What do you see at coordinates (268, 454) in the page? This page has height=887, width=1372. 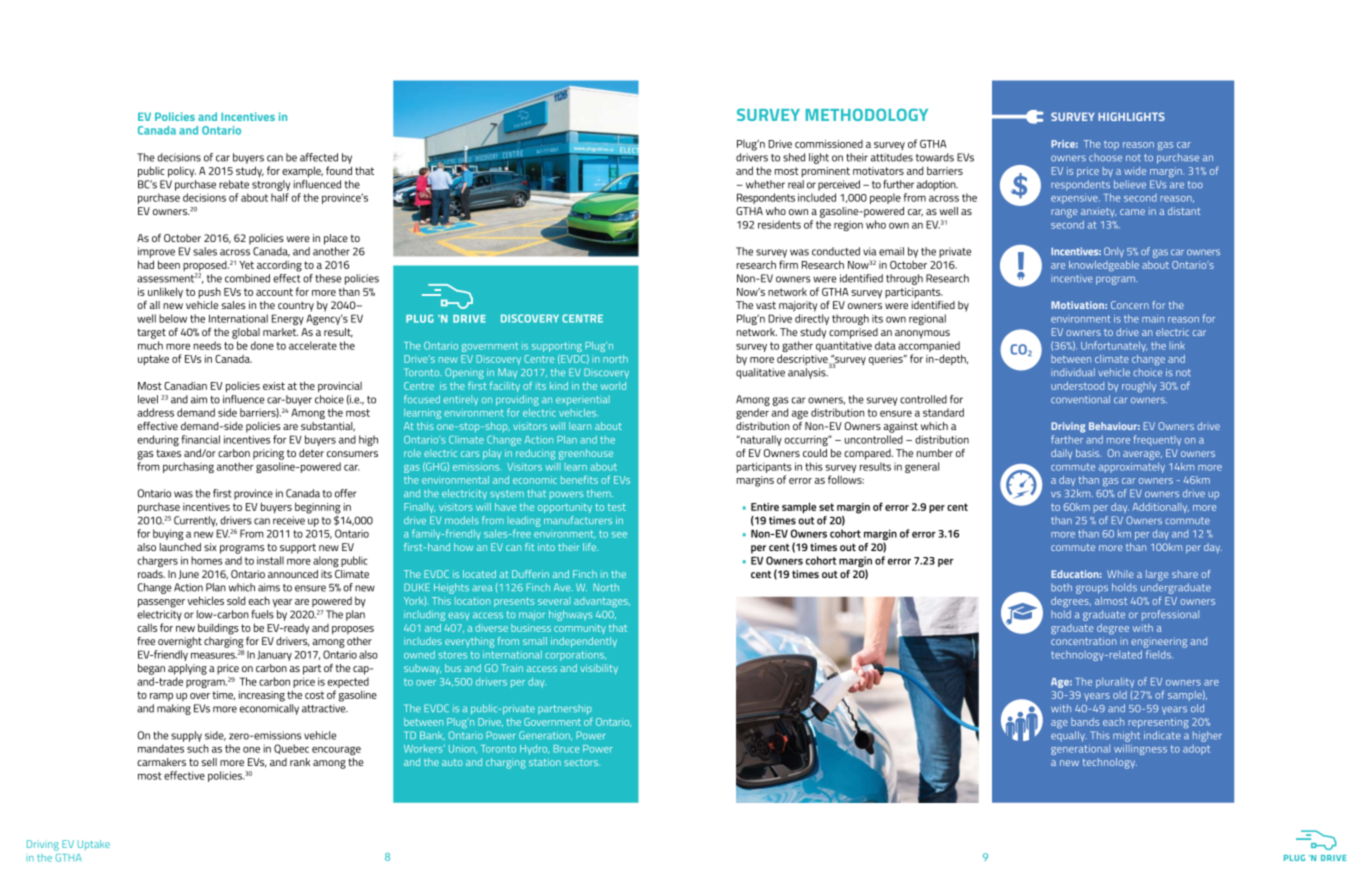 I see `pricing` at bounding box center [268, 454].
